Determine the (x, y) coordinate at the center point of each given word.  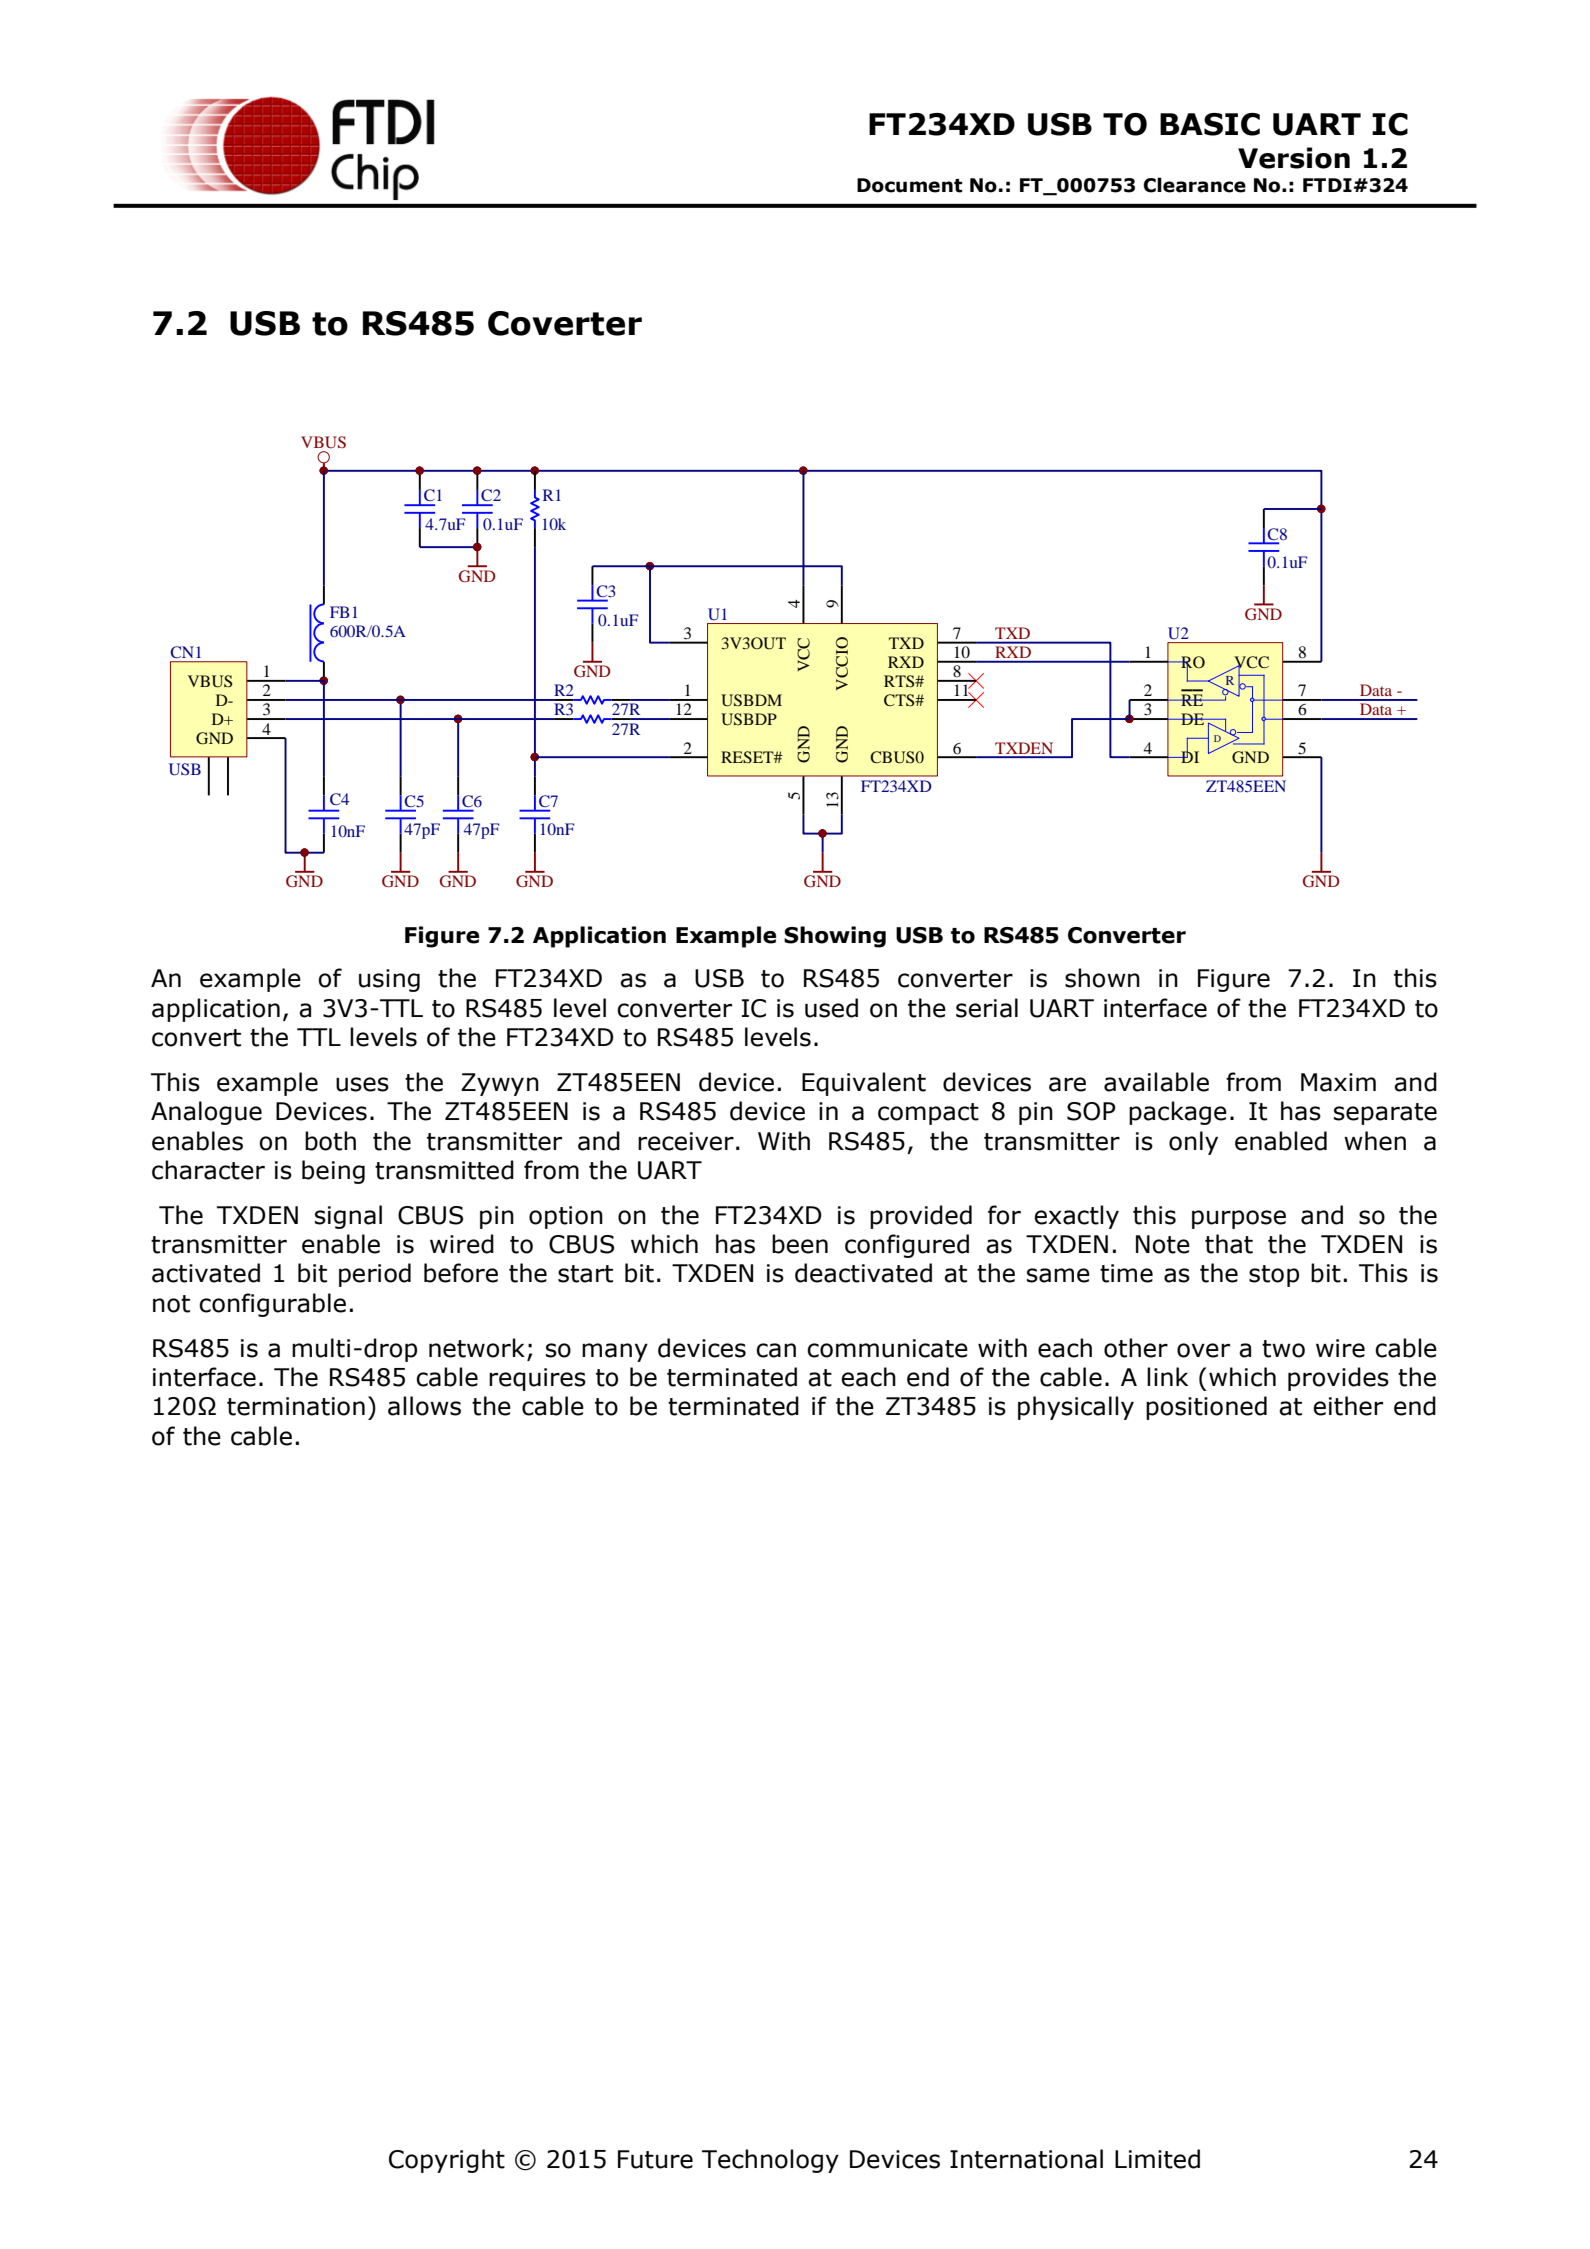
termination (296, 1406)
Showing (835, 937)
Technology (770, 2161)
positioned (1206, 1408)
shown (1102, 978)
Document (909, 185)
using (389, 980)
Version (1294, 158)
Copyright (447, 2161)
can (776, 1350)
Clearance (1195, 185)
